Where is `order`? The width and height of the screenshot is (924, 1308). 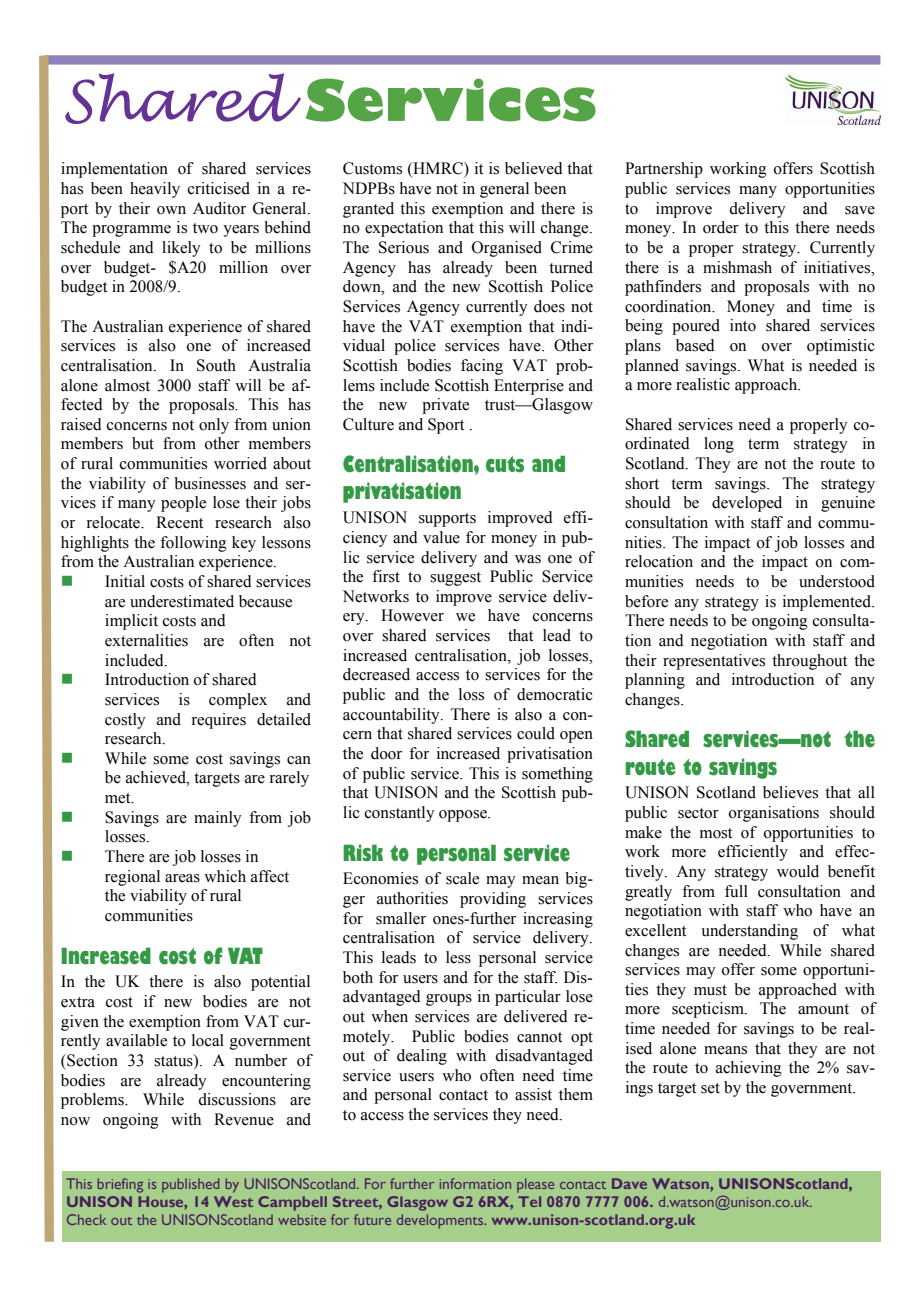 order is located at coordinates (721, 227).
